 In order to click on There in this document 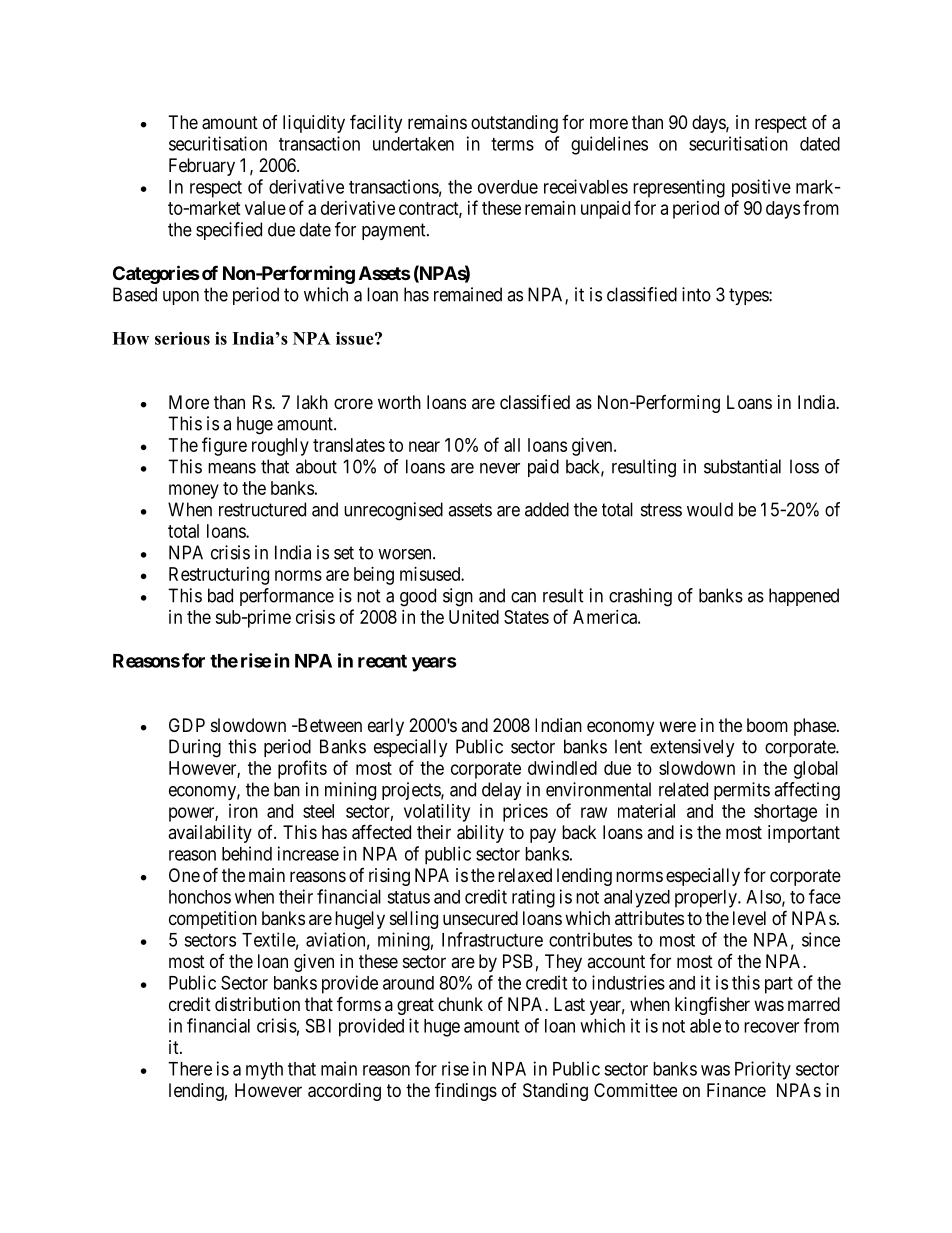, I will do `click(190, 1069)`.
